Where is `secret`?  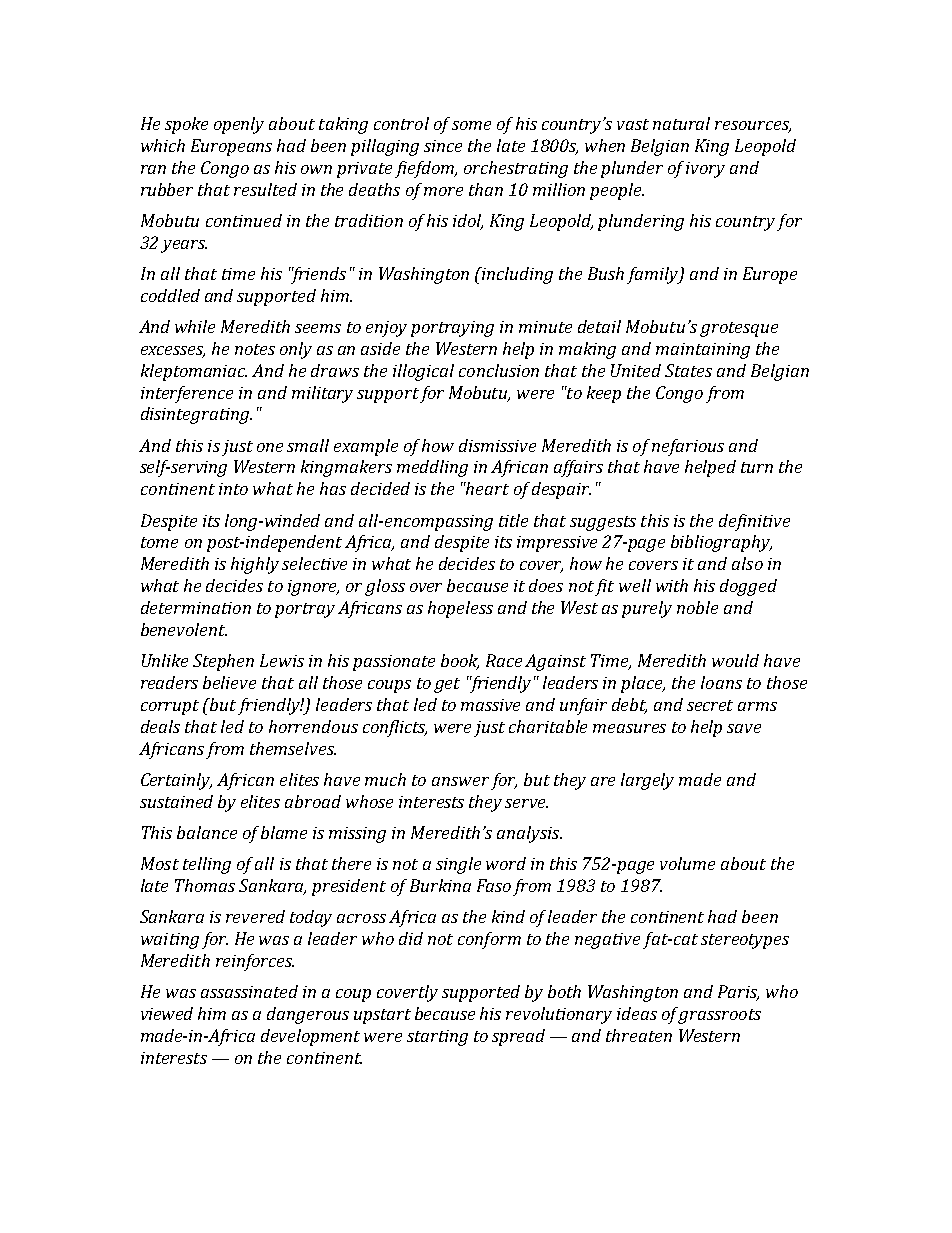
secret is located at coordinates (710, 705).
